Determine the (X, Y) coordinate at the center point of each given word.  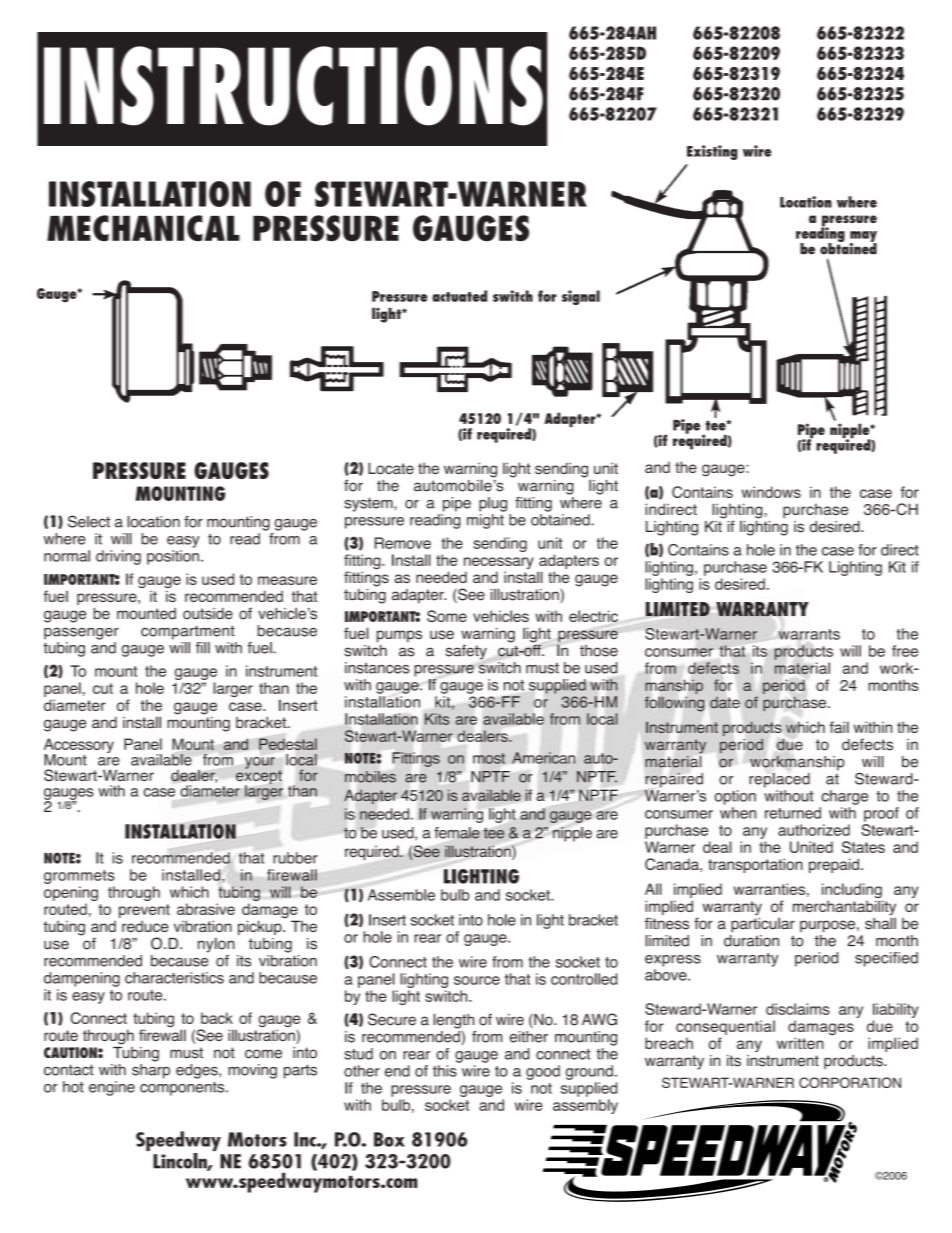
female (457, 833)
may (863, 237)
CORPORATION (850, 1082)
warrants (809, 634)
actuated (459, 296)
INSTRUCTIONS (293, 86)
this (445, 1071)
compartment (188, 632)
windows (771, 492)
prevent (144, 911)
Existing (712, 152)
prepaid (834, 865)
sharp (151, 1070)
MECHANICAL (143, 228)
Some (447, 616)
